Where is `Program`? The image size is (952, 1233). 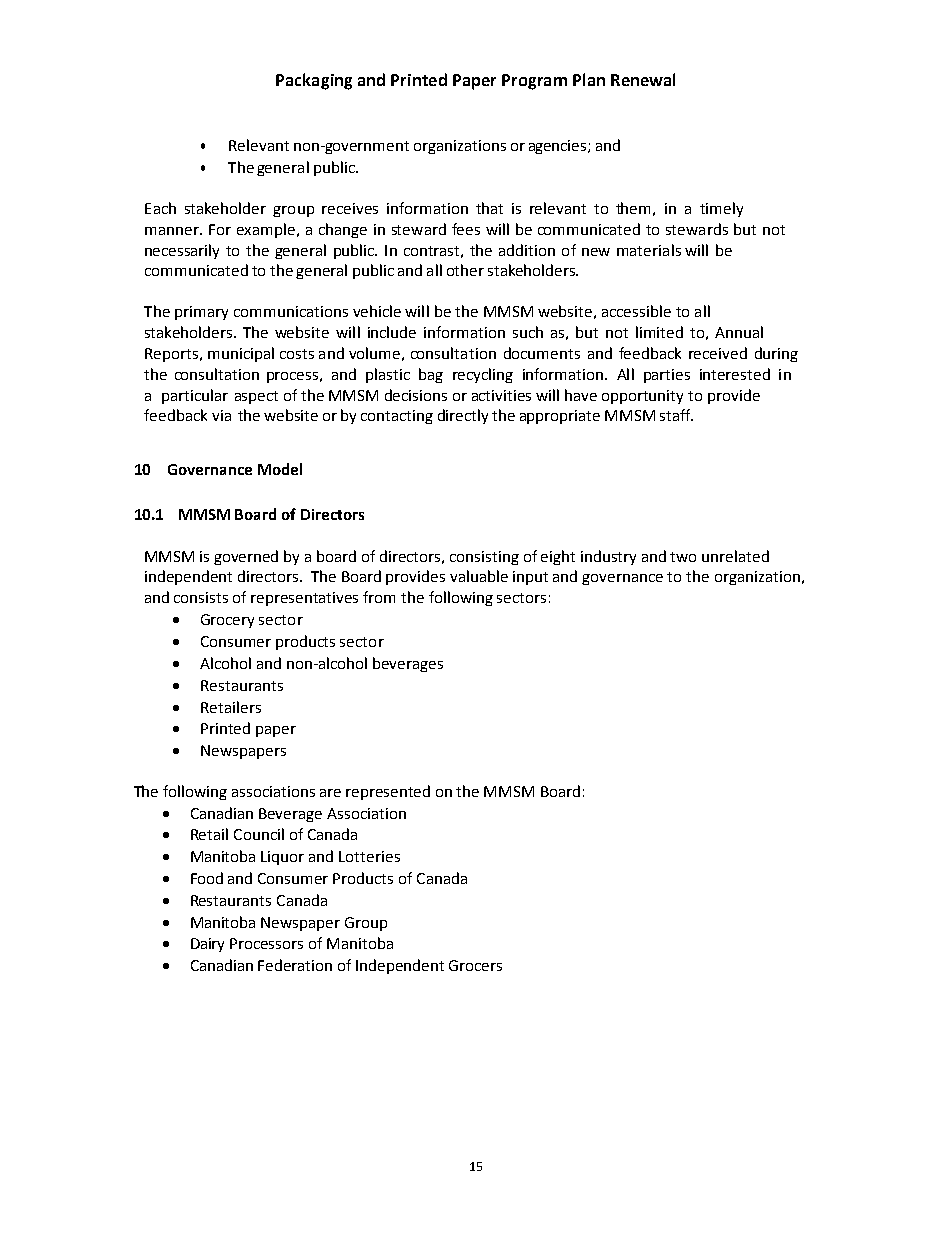
Program is located at coordinates (534, 82).
